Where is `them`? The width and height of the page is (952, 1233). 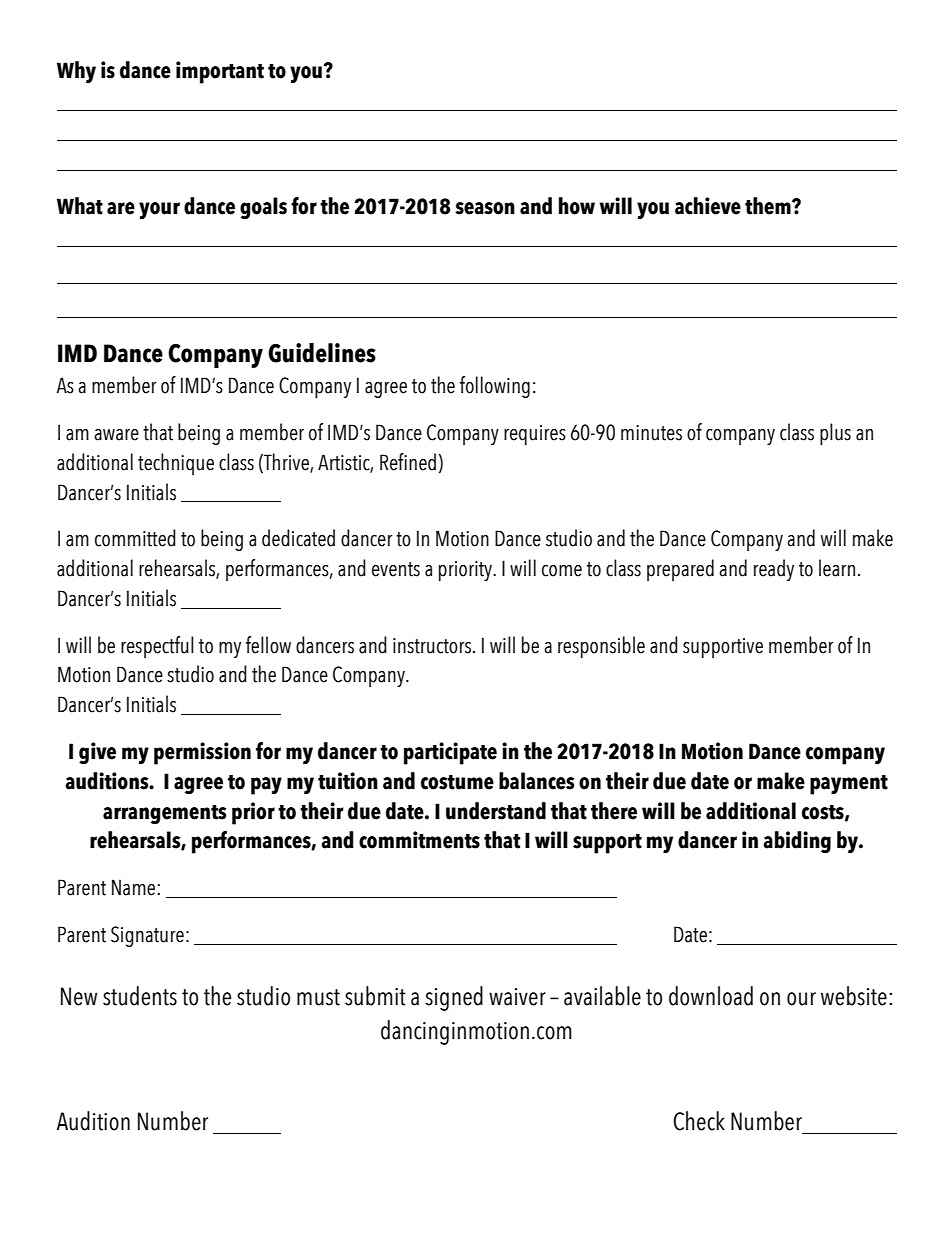
them is located at coordinates (769, 206).
